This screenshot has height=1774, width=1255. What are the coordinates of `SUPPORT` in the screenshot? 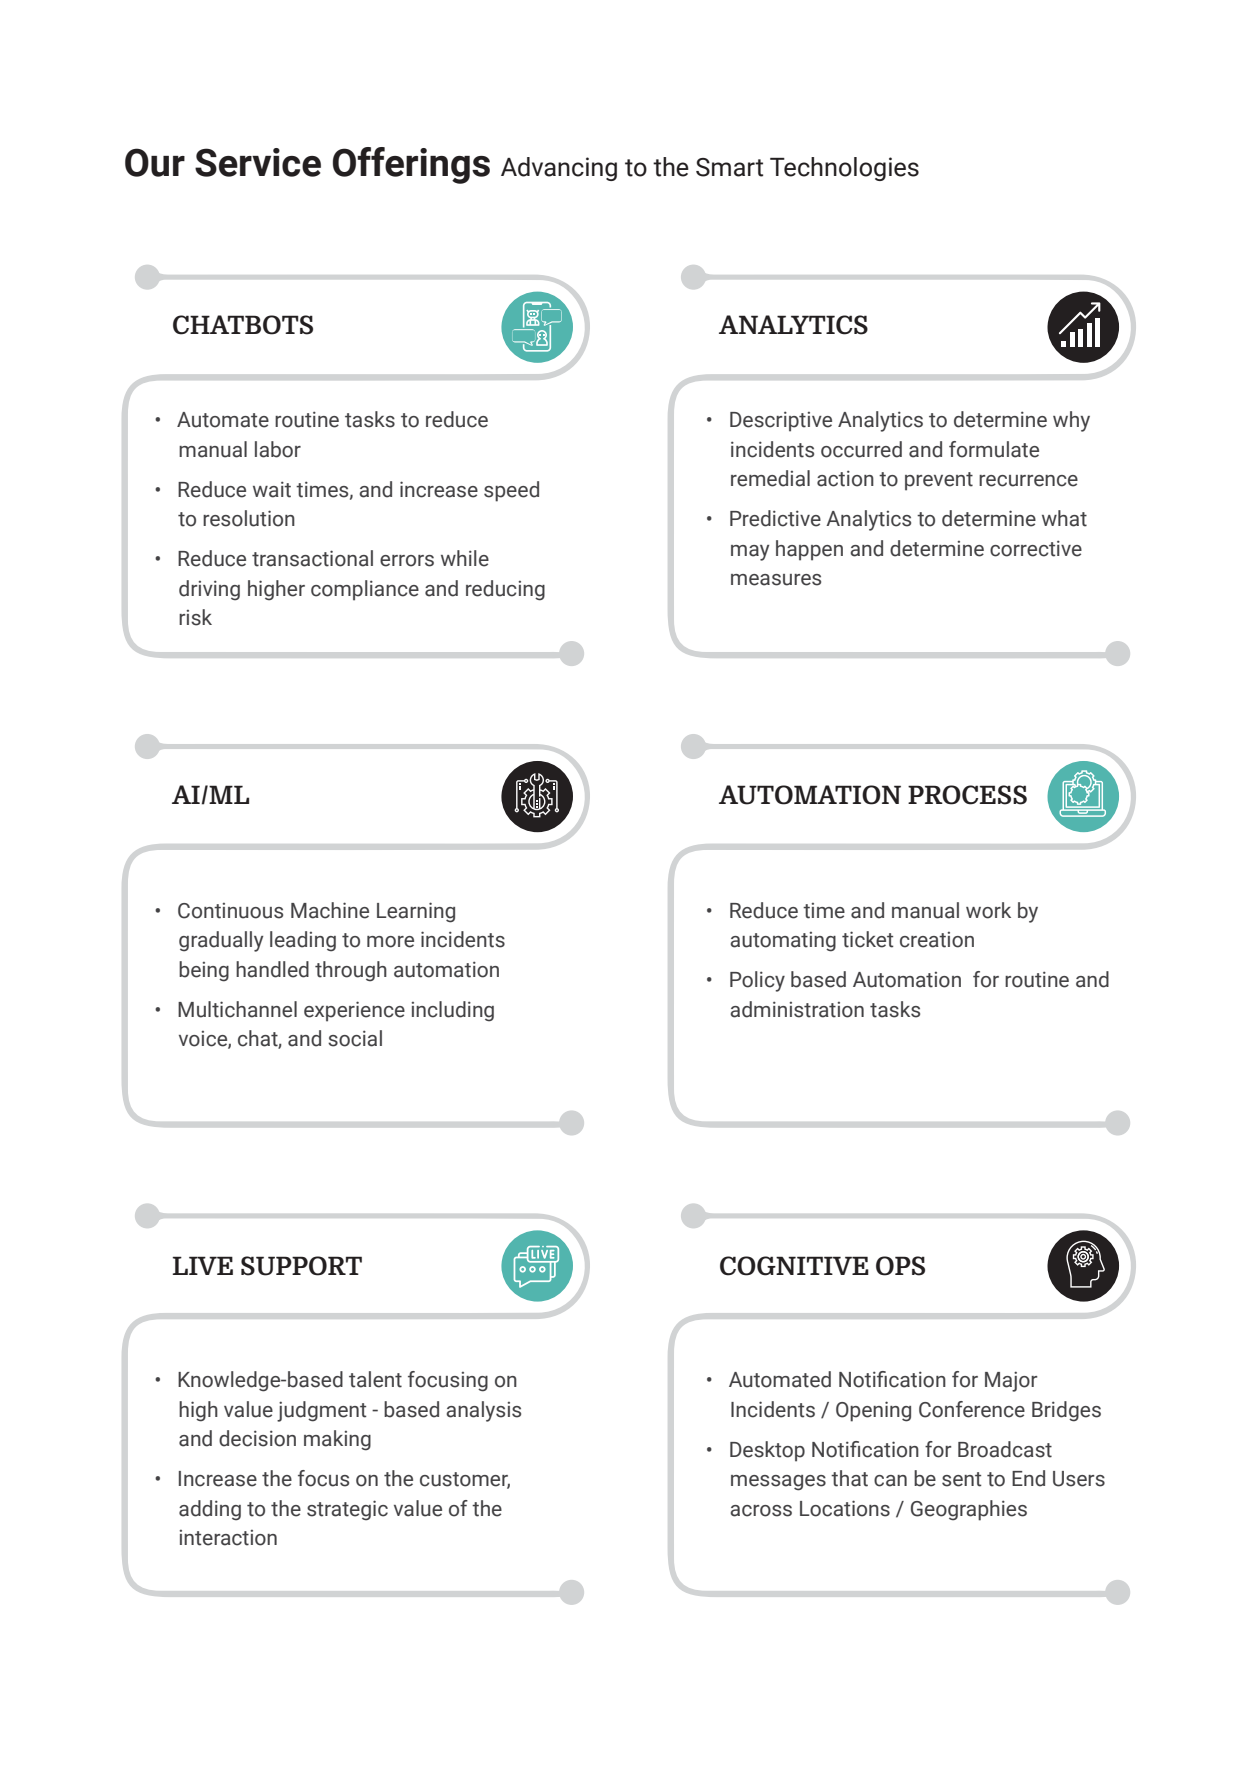 It's located at (301, 1266).
